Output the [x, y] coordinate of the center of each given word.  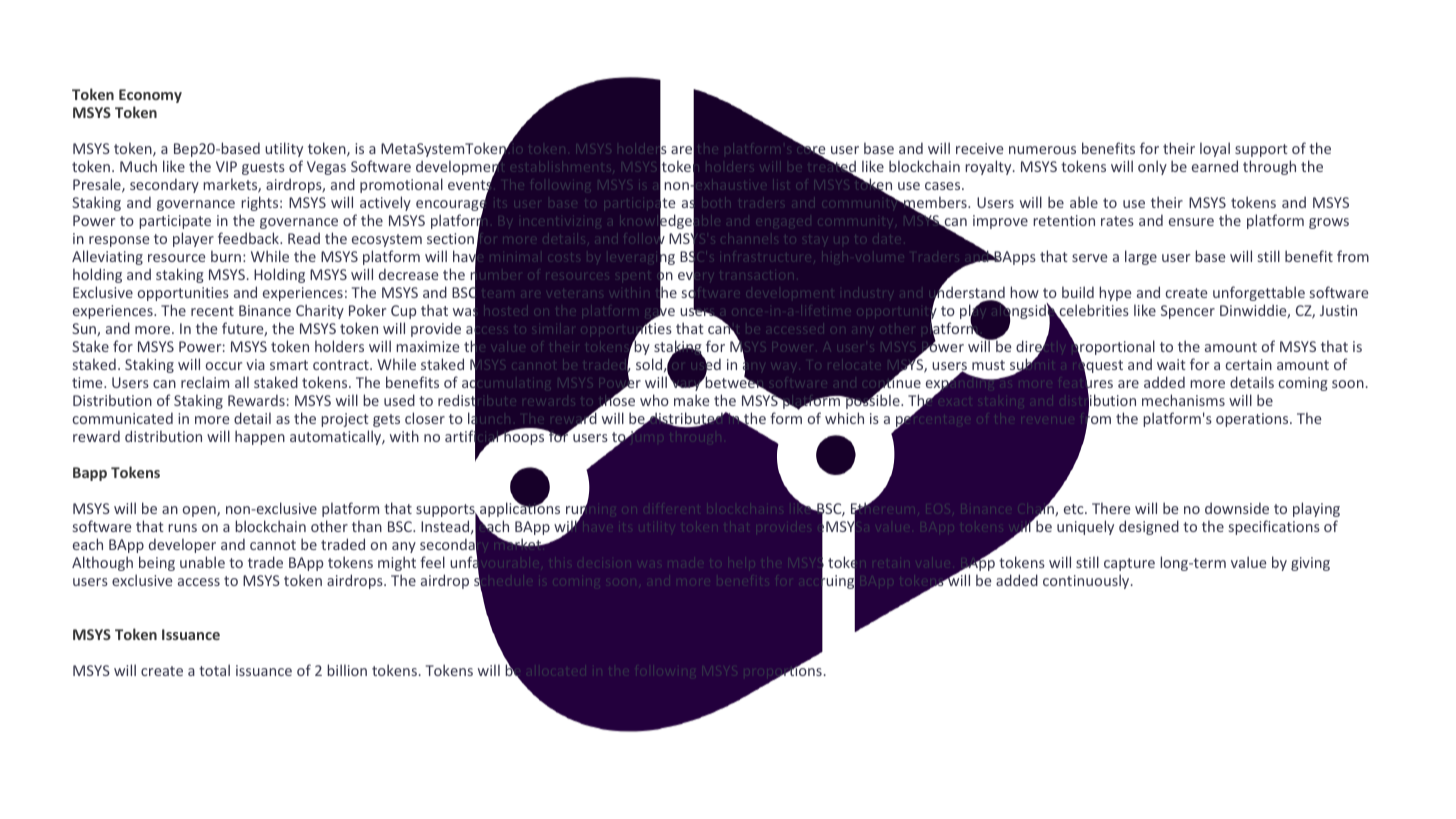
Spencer [1188, 312]
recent [212, 311]
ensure [1191, 222]
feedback [250, 238]
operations [1253, 420]
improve [1000, 222]
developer [182, 545]
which [844, 418]
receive [980, 148]
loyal [1215, 149]
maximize [428, 346]
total [214, 670]
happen [260, 437]
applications [519, 510]
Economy [150, 96]
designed [1149, 527]
